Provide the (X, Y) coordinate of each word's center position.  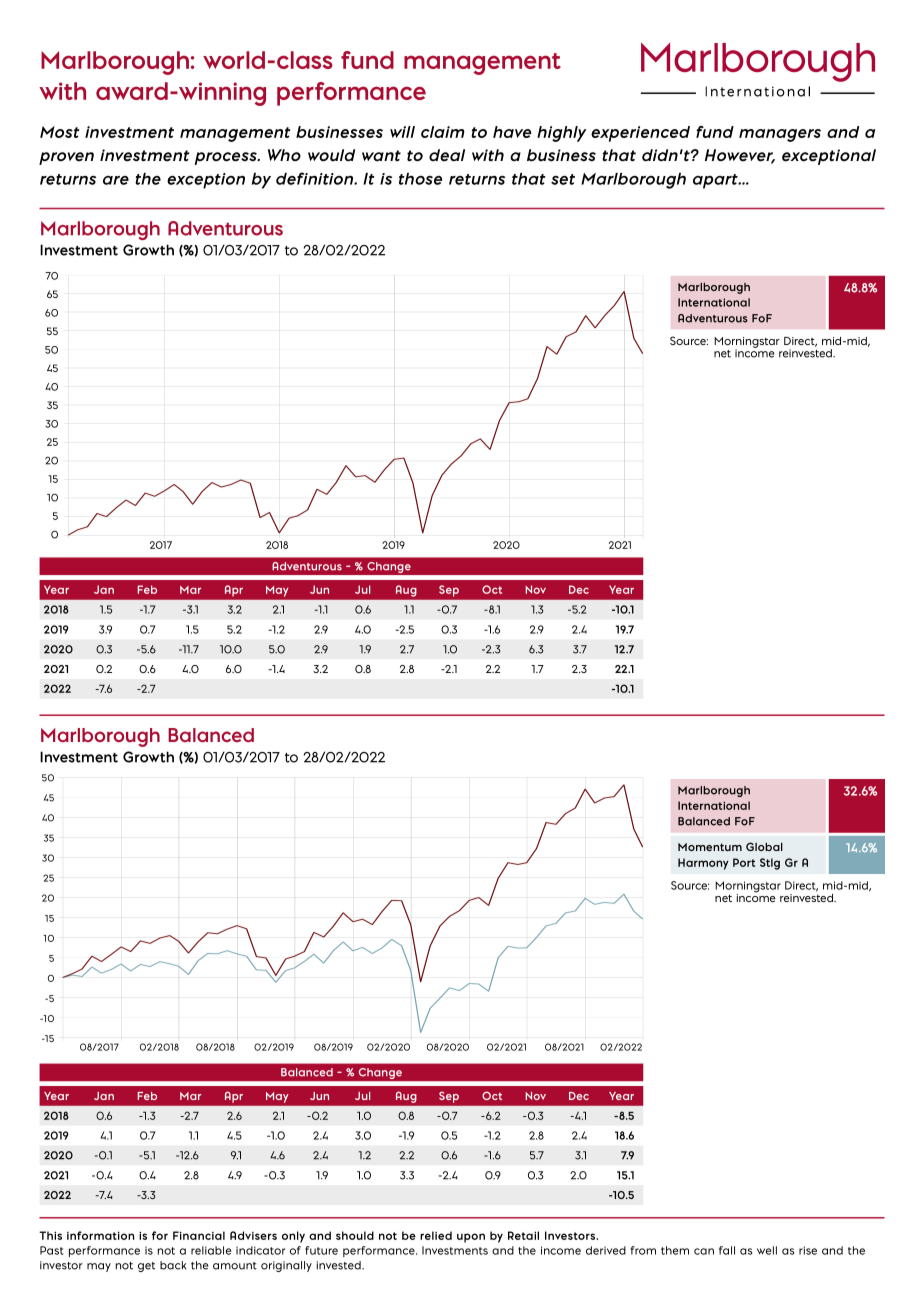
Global (764, 846)
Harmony (703, 864)
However (740, 156)
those (420, 179)
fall (727, 1250)
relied (436, 1235)
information (100, 1235)
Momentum (710, 847)
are (116, 180)
